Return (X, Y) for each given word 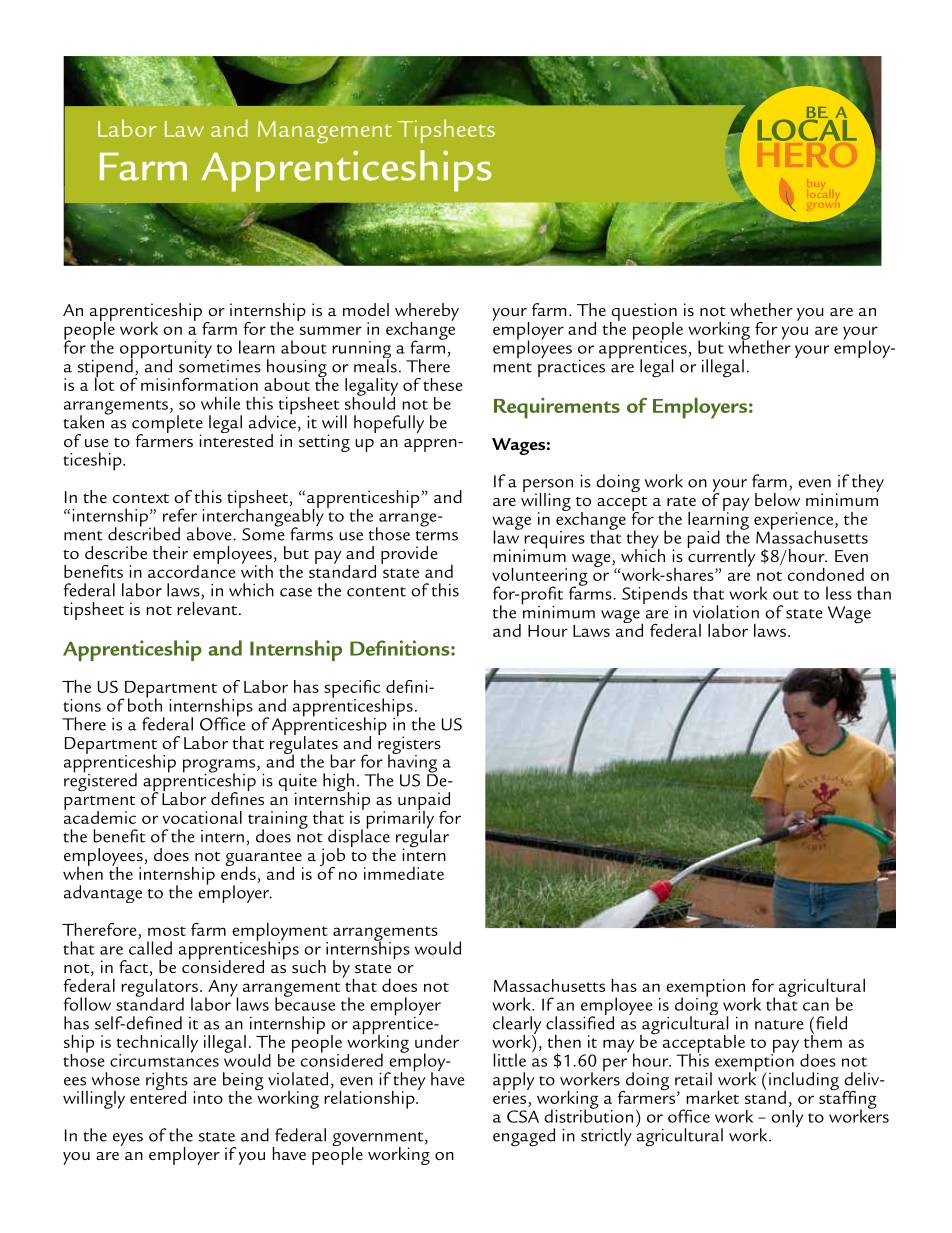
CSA (523, 1116)
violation (726, 612)
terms (437, 536)
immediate (404, 873)
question (643, 313)
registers (409, 745)
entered (158, 1096)
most (167, 931)
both (145, 704)
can (816, 1006)
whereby (427, 313)
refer (180, 515)
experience (795, 522)
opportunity (166, 351)
